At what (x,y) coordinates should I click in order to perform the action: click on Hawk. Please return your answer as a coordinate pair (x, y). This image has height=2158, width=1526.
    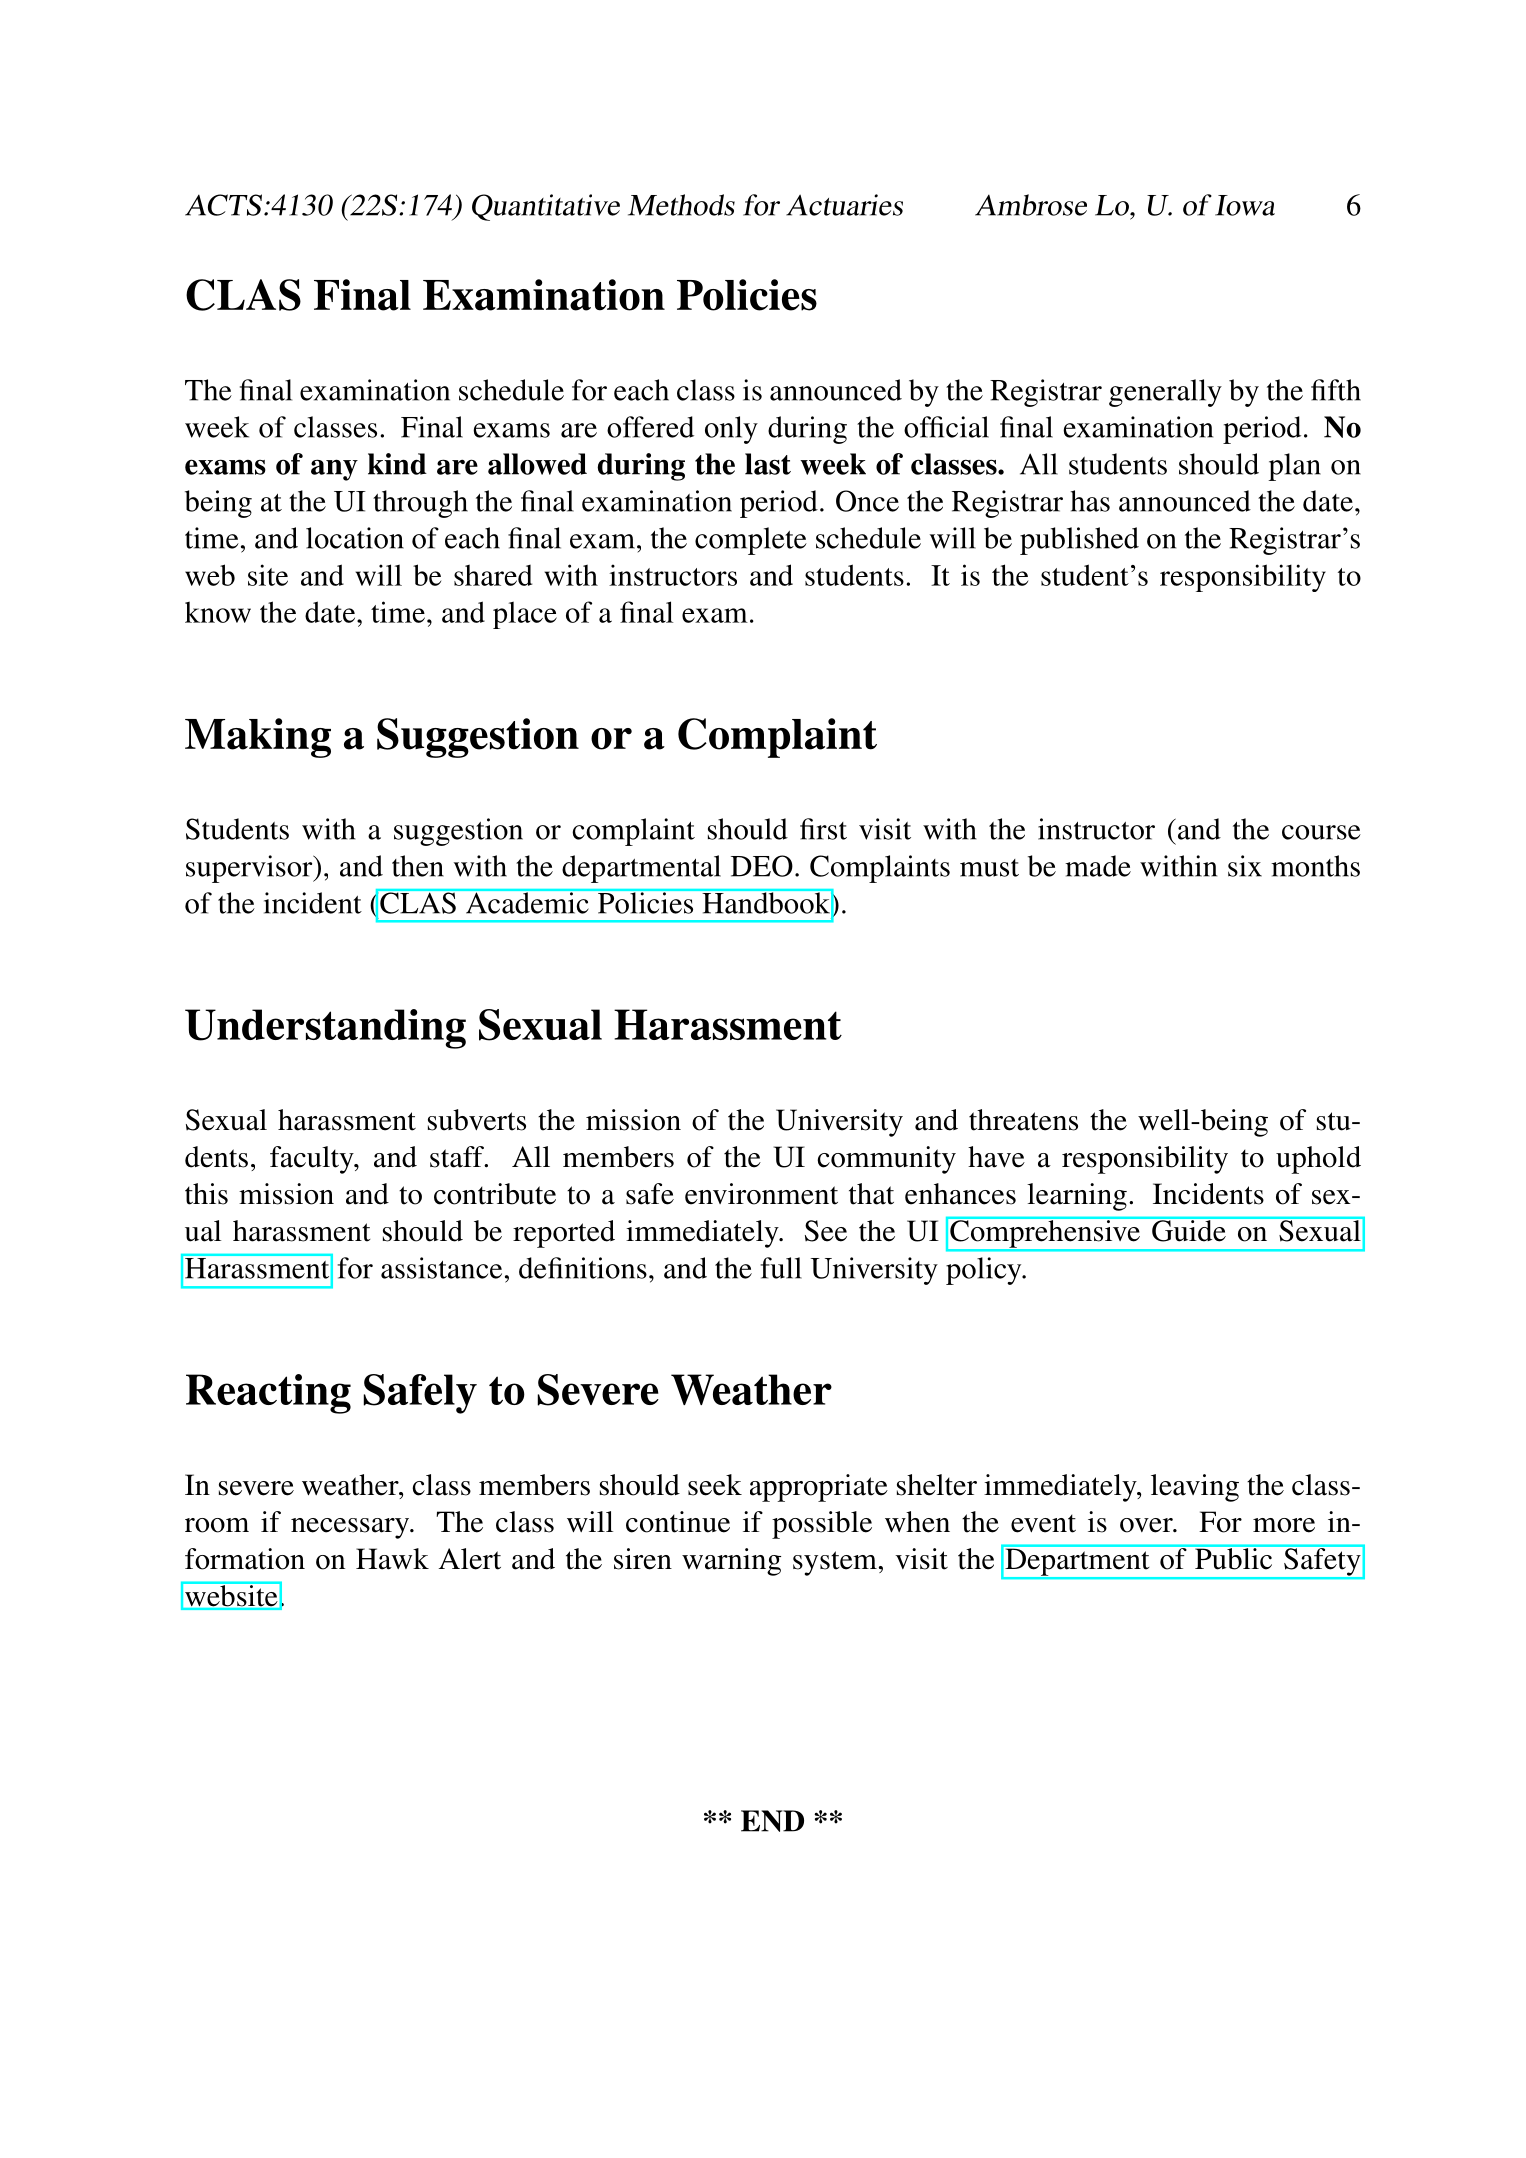
    Looking at the image, I should click on (392, 1559).
